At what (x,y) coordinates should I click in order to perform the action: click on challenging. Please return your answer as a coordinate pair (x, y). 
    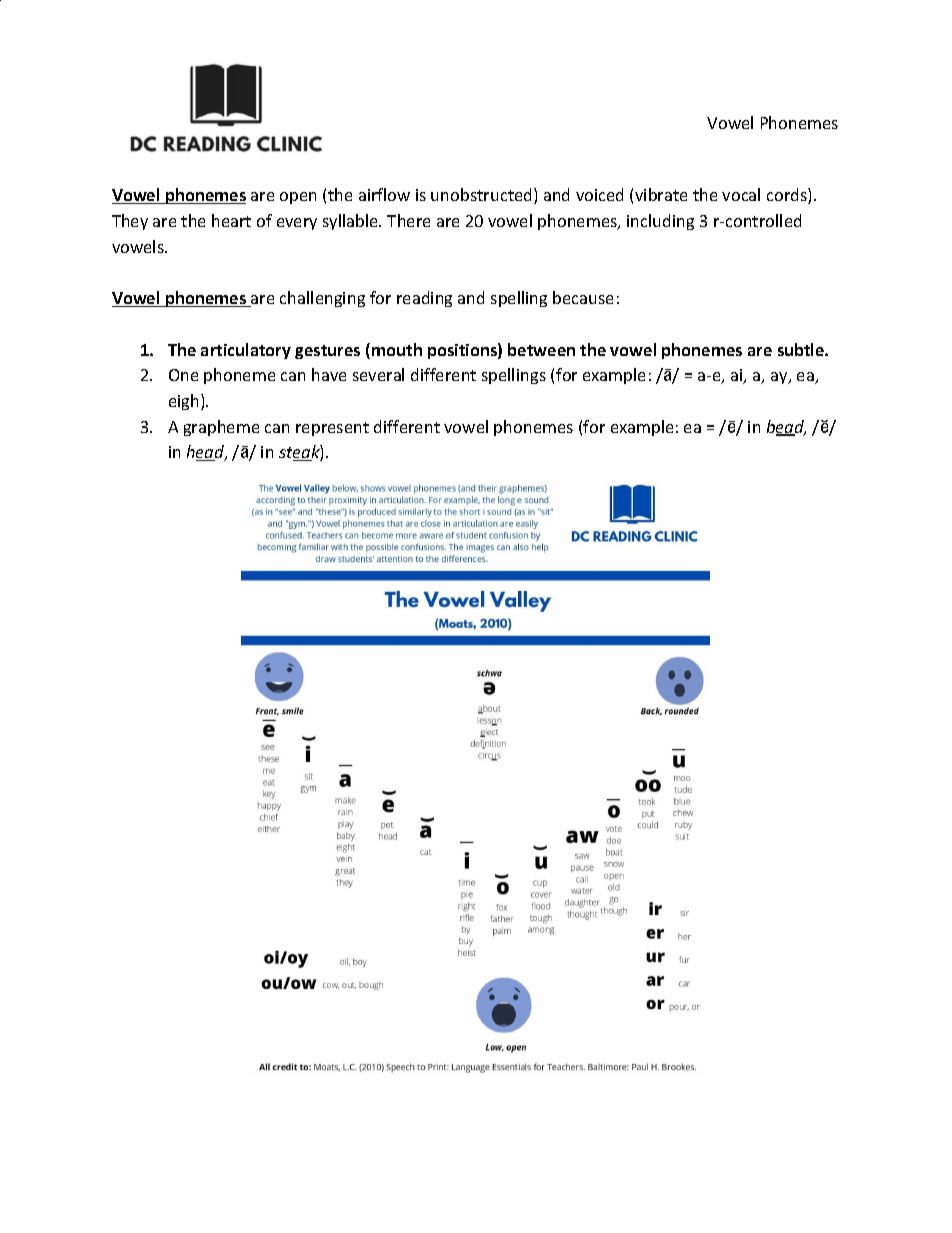
    Looking at the image, I should click on (322, 299).
